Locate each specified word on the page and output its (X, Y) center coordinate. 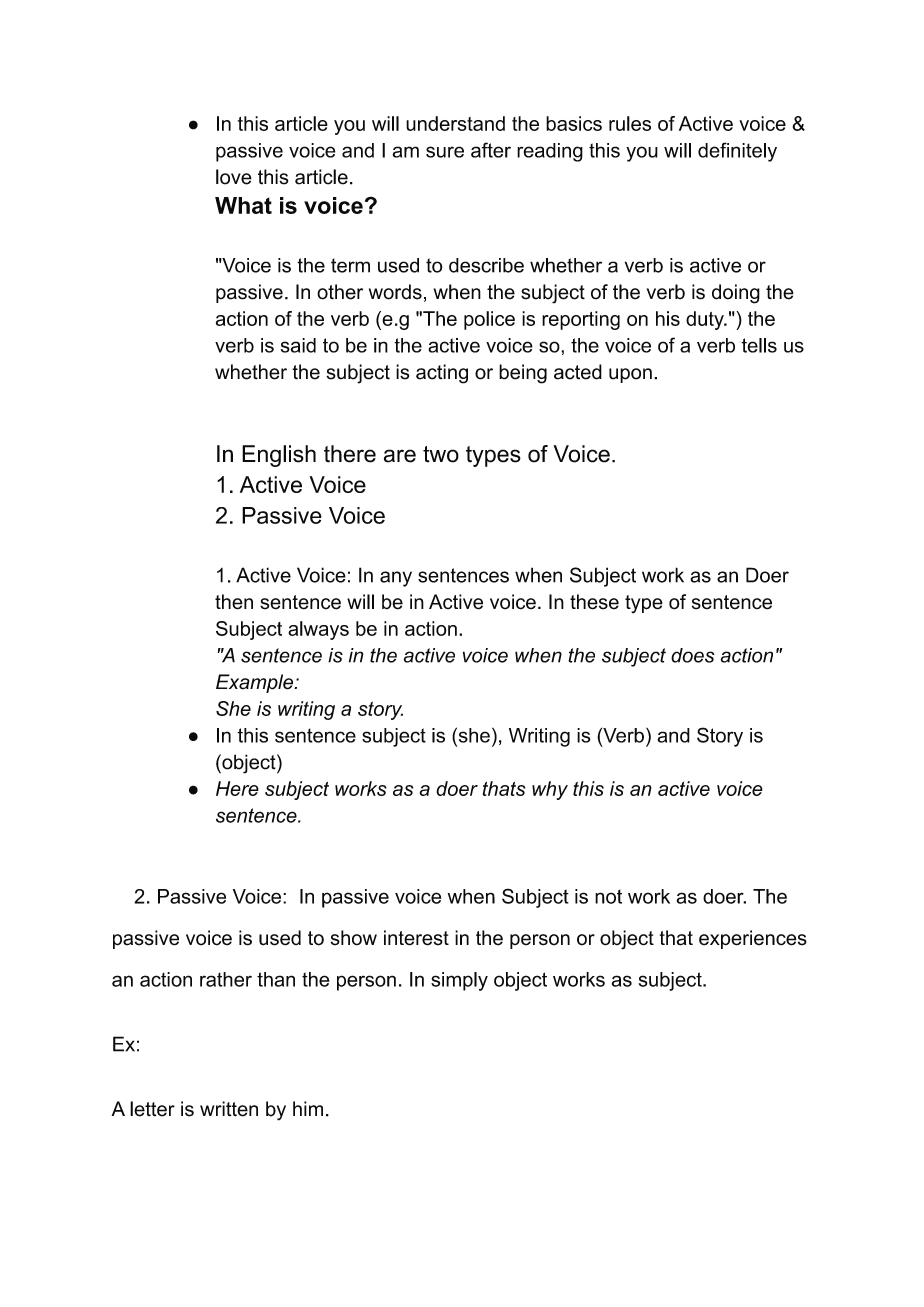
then (234, 602)
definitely (737, 152)
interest (416, 938)
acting (442, 374)
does (693, 655)
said (298, 345)
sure (445, 152)
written (229, 1109)
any (396, 579)
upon (630, 375)
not (608, 896)
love (234, 177)
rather (226, 979)
